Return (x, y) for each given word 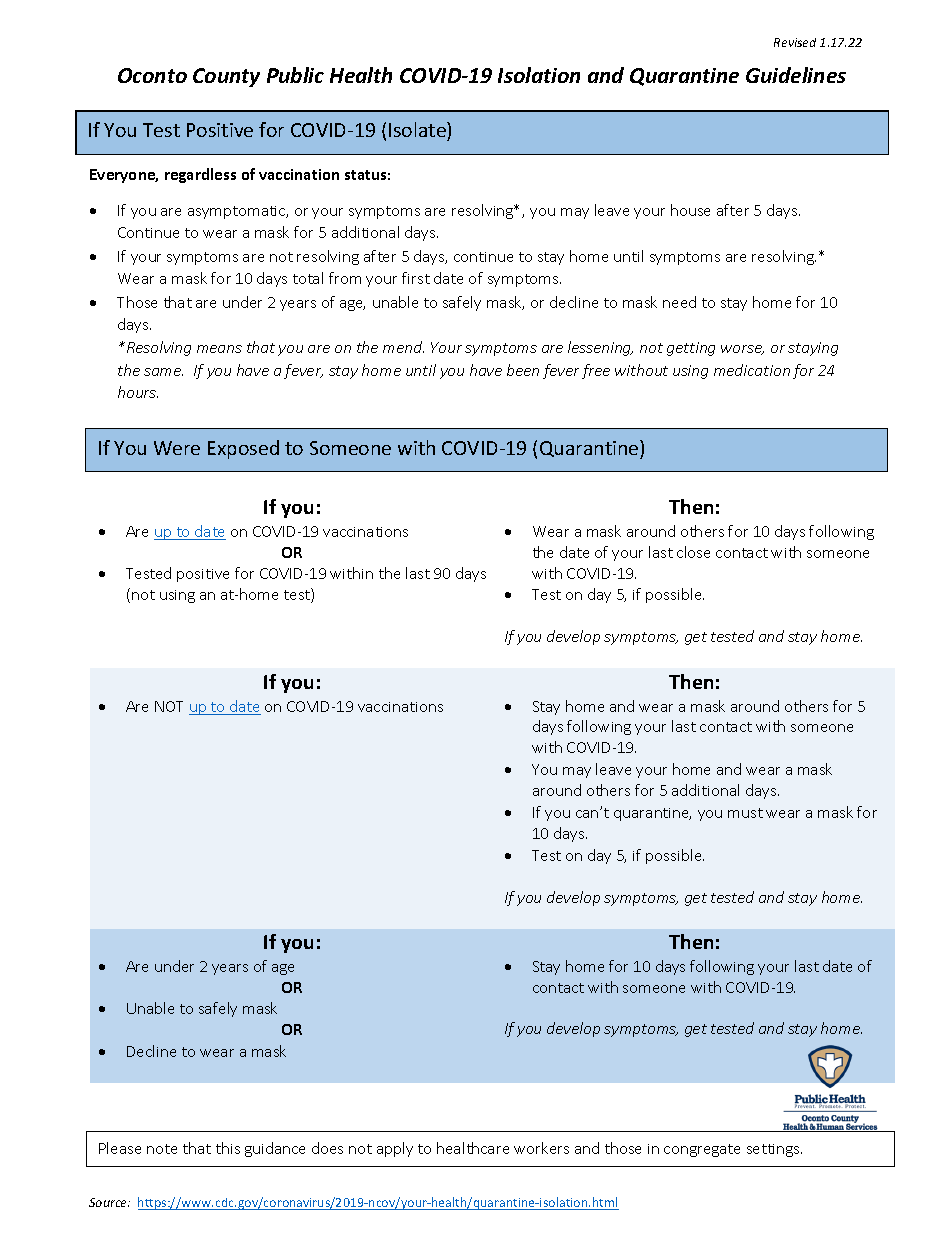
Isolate (418, 131)
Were (177, 448)
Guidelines (796, 75)
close (693, 552)
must (745, 813)
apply (395, 1149)
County (226, 77)
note (162, 1149)
